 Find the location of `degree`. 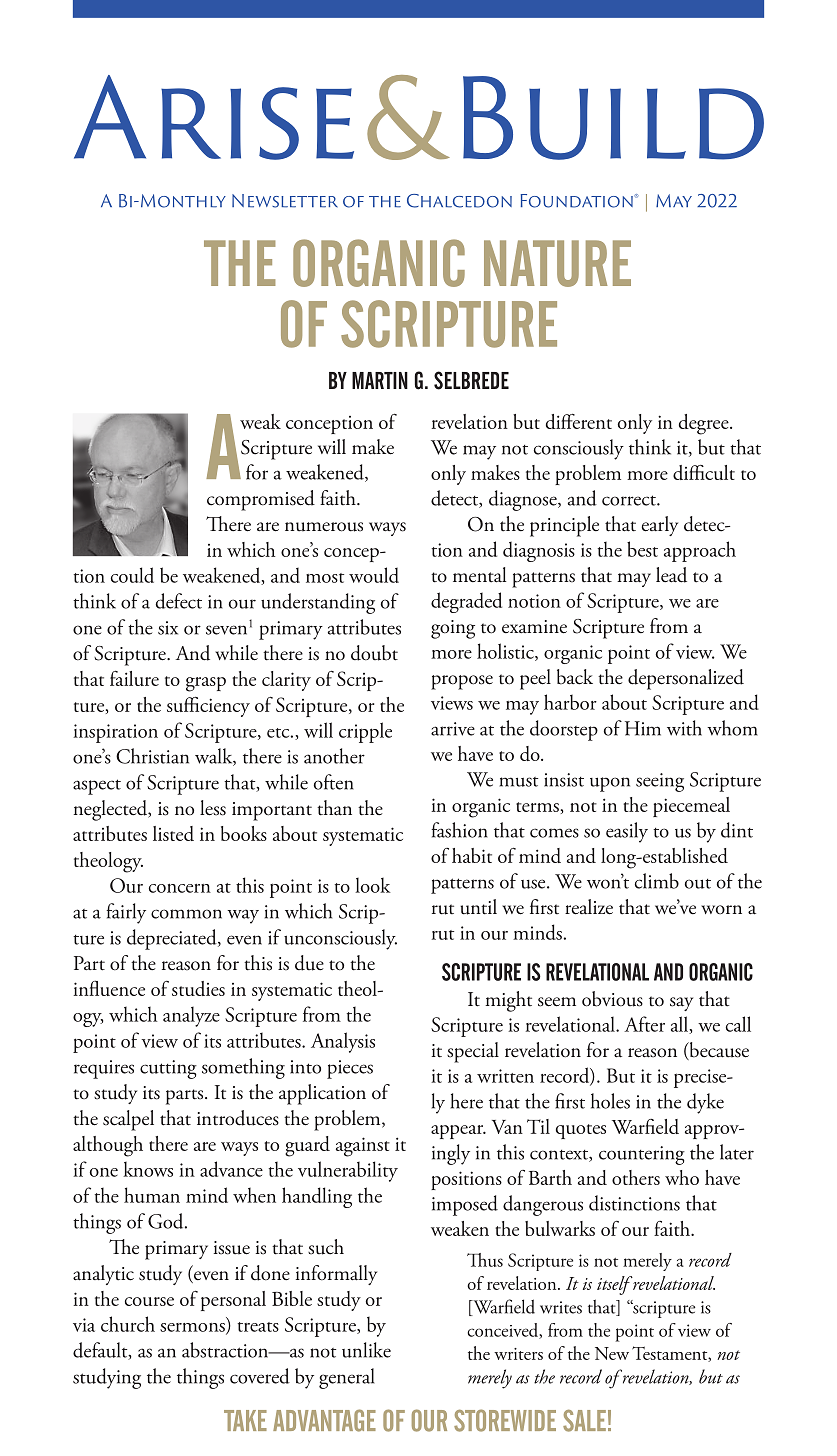

degree is located at coordinates (705, 424).
